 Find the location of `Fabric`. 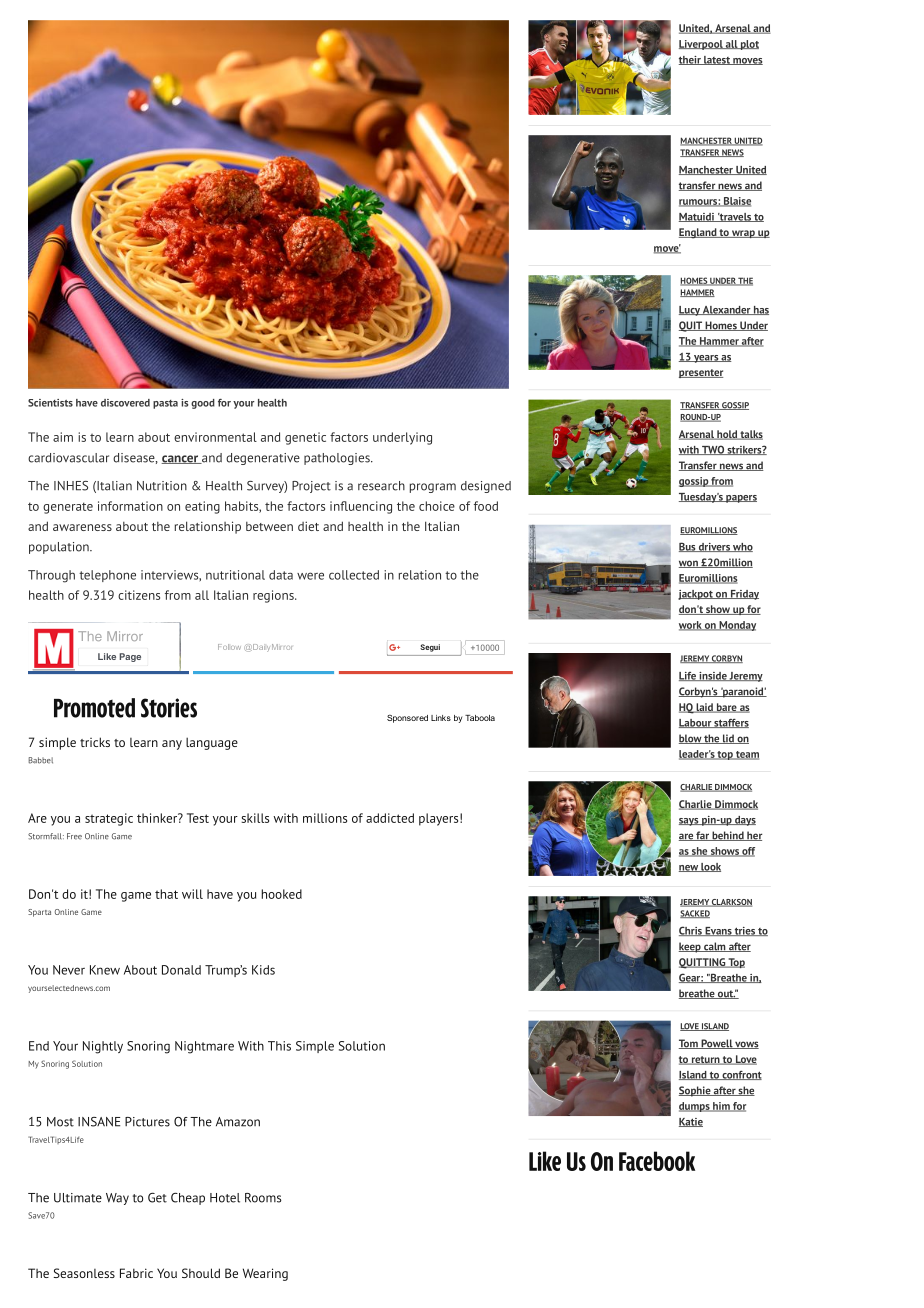

Fabric is located at coordinates (136, 1273).
